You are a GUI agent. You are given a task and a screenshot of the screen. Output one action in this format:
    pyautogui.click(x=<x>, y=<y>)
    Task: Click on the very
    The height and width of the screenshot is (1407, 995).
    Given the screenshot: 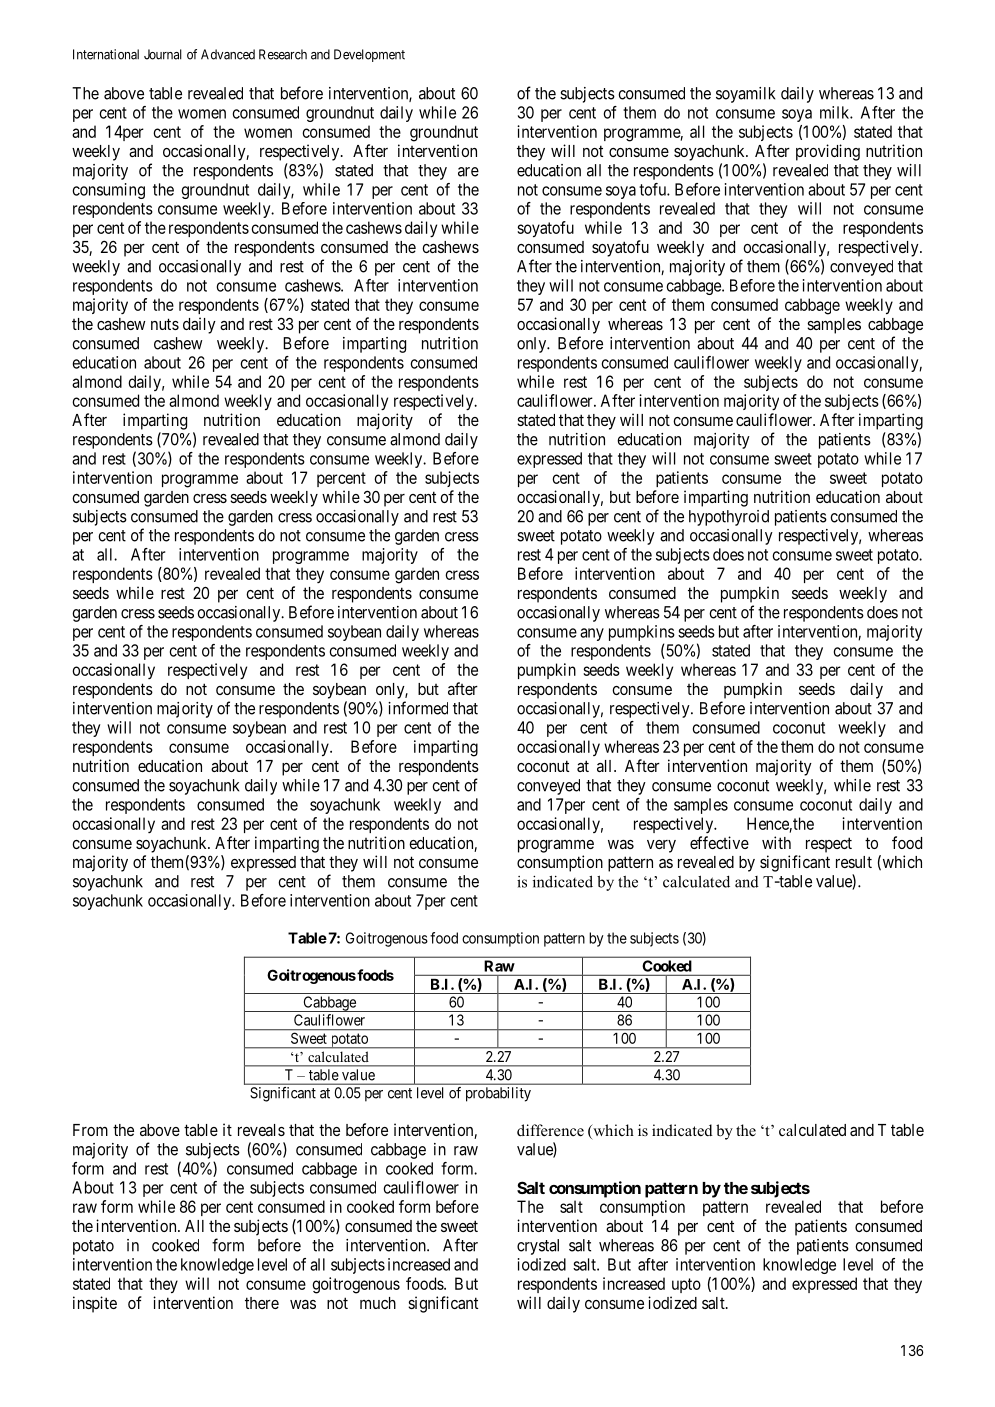 What is the action you would take?
    pyautogui.click(x=661, y=846)
